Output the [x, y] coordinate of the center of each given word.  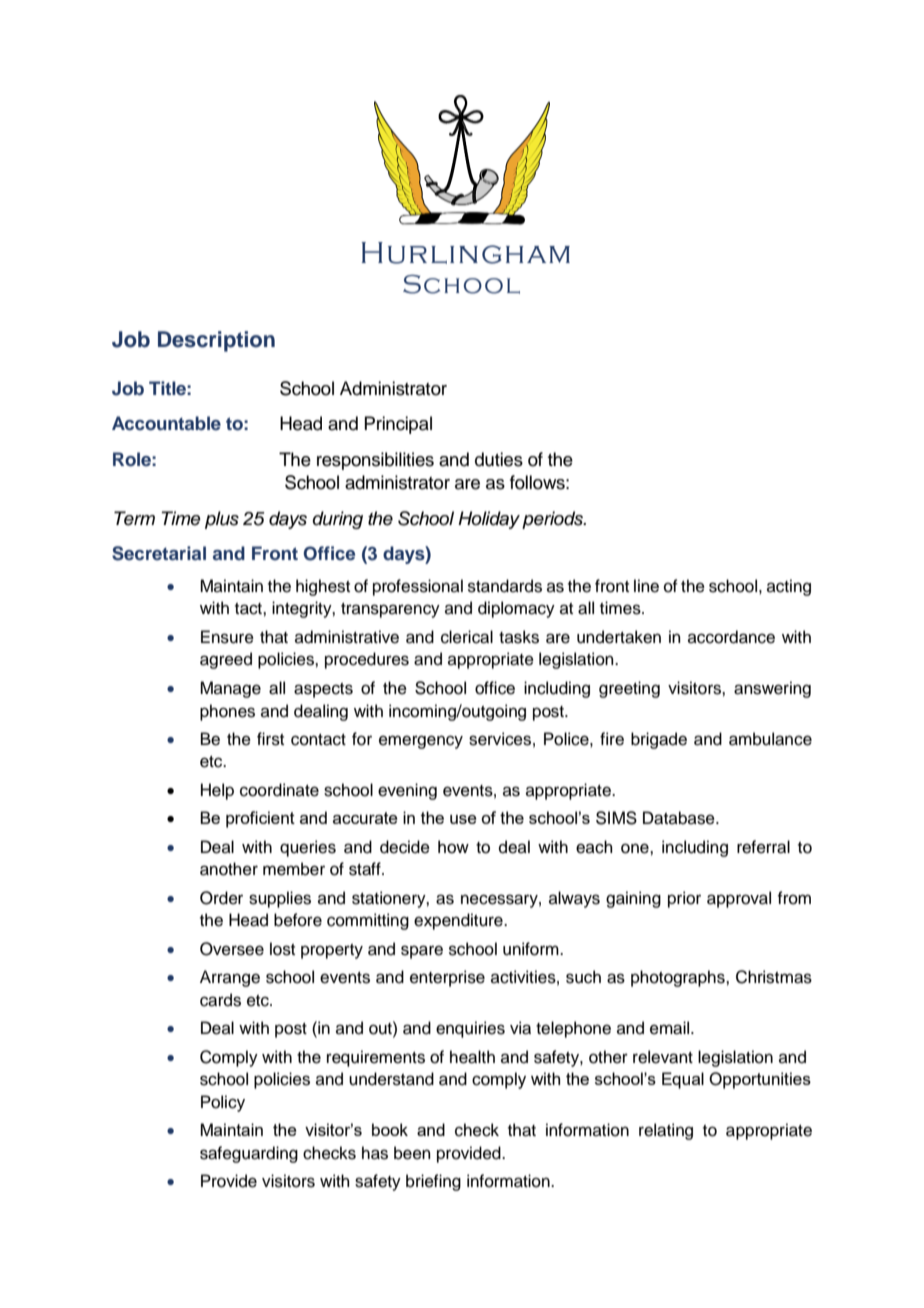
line [646, 586]
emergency [421, 742]
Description [216, 341]
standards [505, 586]
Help [217, 791]
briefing [433, 1182]
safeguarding [249, 1154]
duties [499, 459]
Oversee [232, 949]
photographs [679, 978]
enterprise [447, 978]
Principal [398, 425]
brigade [659, 740]
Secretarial [159, 553]
